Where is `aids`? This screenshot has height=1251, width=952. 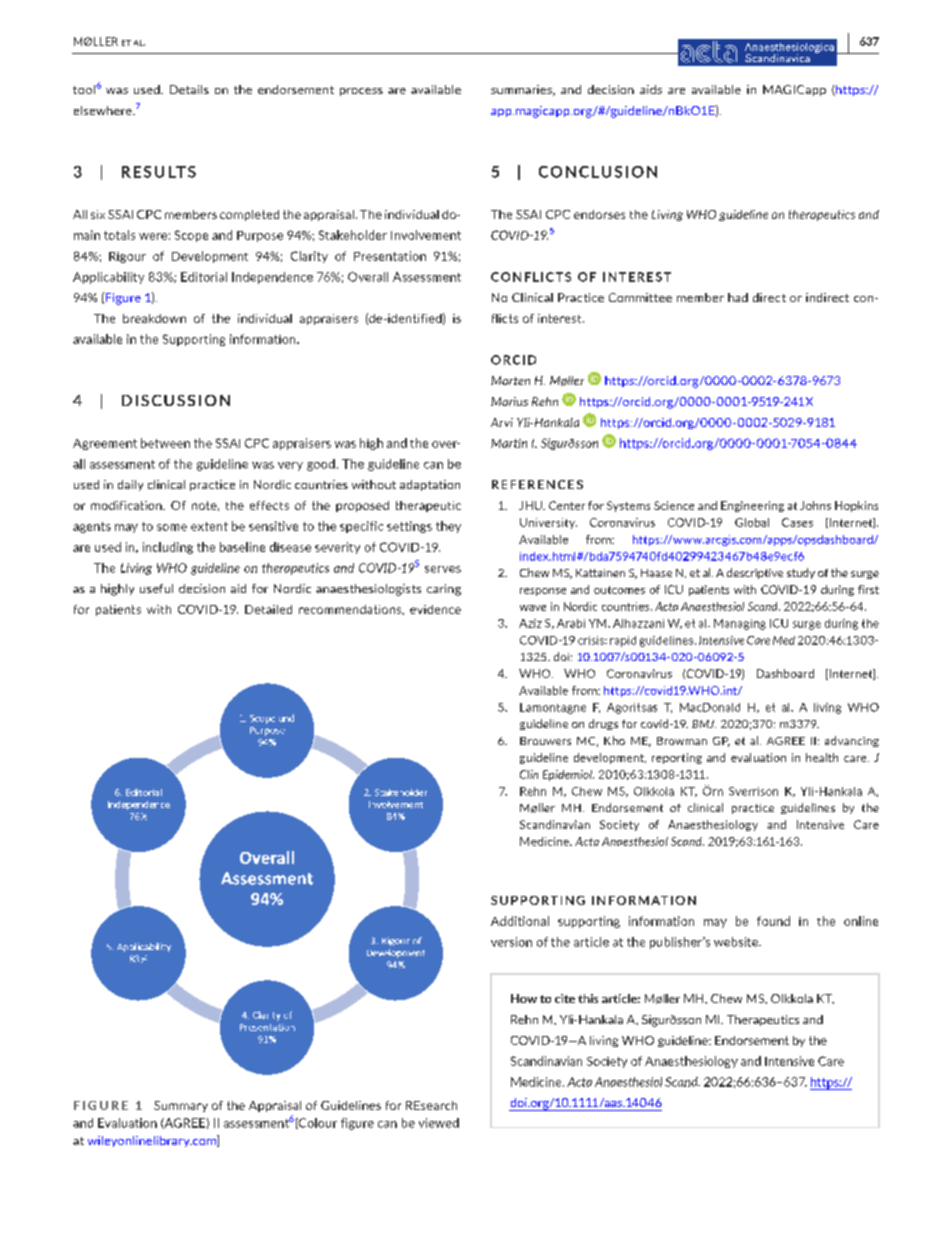
aids is located at coordinates (651, 89).
